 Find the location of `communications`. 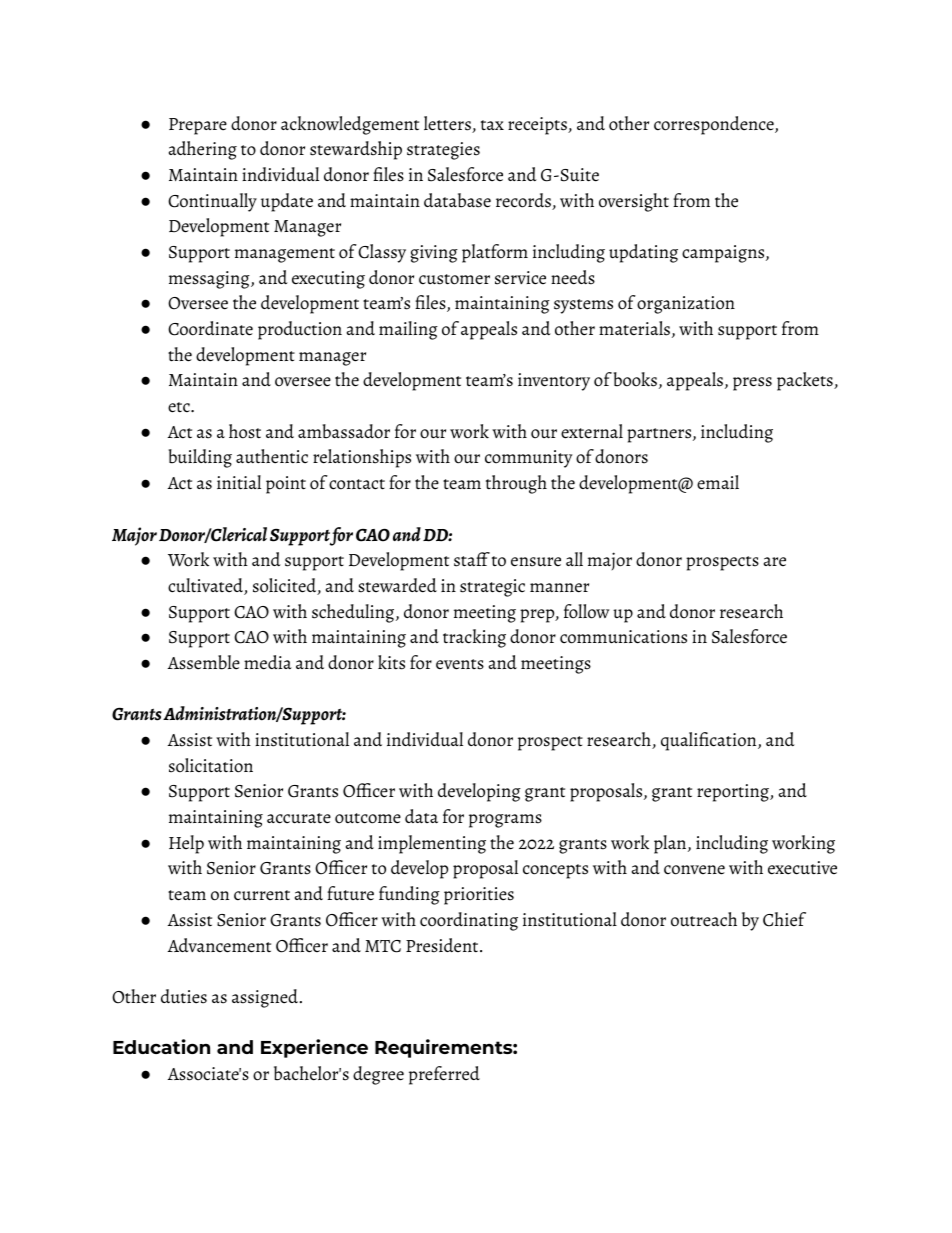

communications is located at coordinates (623, 637).
